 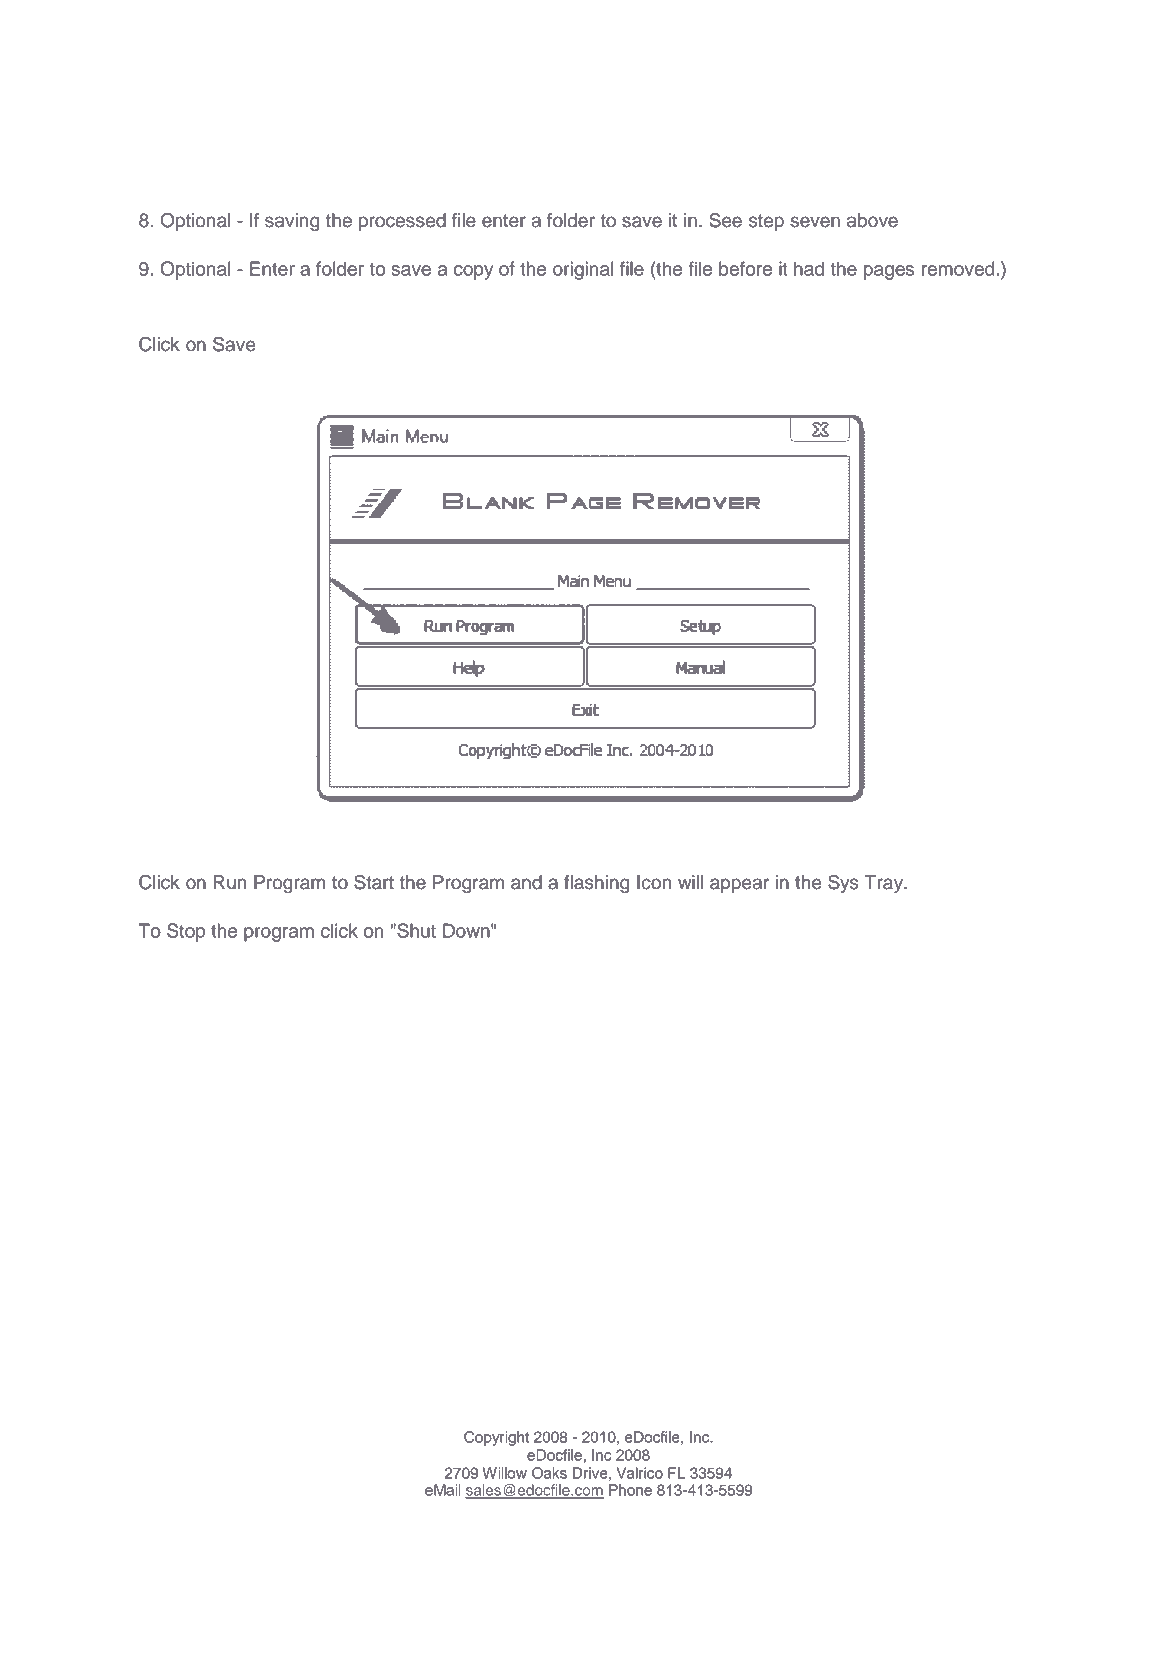 What do you see at coordinates (374, 882) in the document?
I see `Start` at bounding box center [374, 882].
